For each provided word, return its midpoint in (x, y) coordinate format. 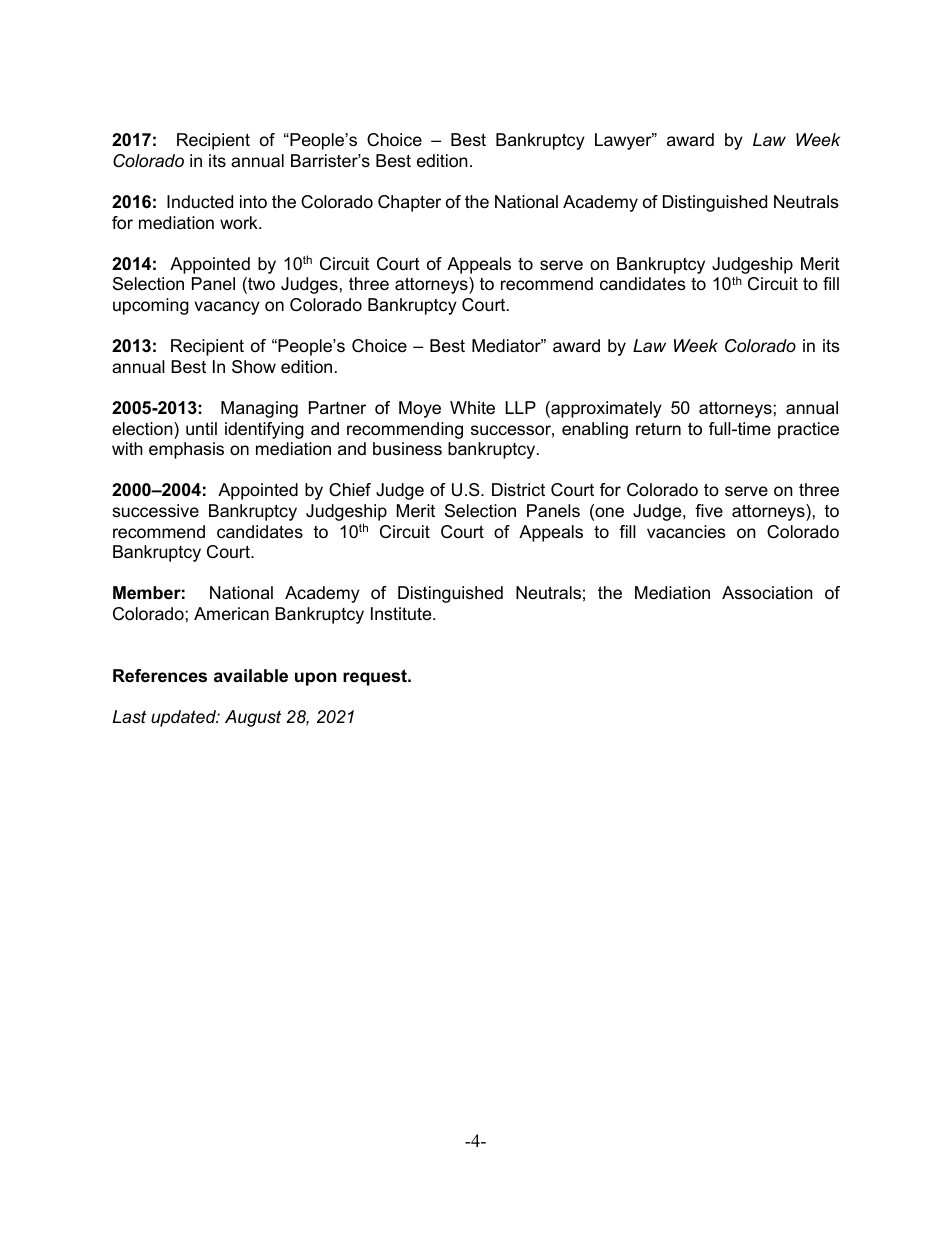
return (658, 428)
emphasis (186, 450)
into (253, 202)
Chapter (409, 203)
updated (184, 718)
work (240, 222)
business (407, 449)
